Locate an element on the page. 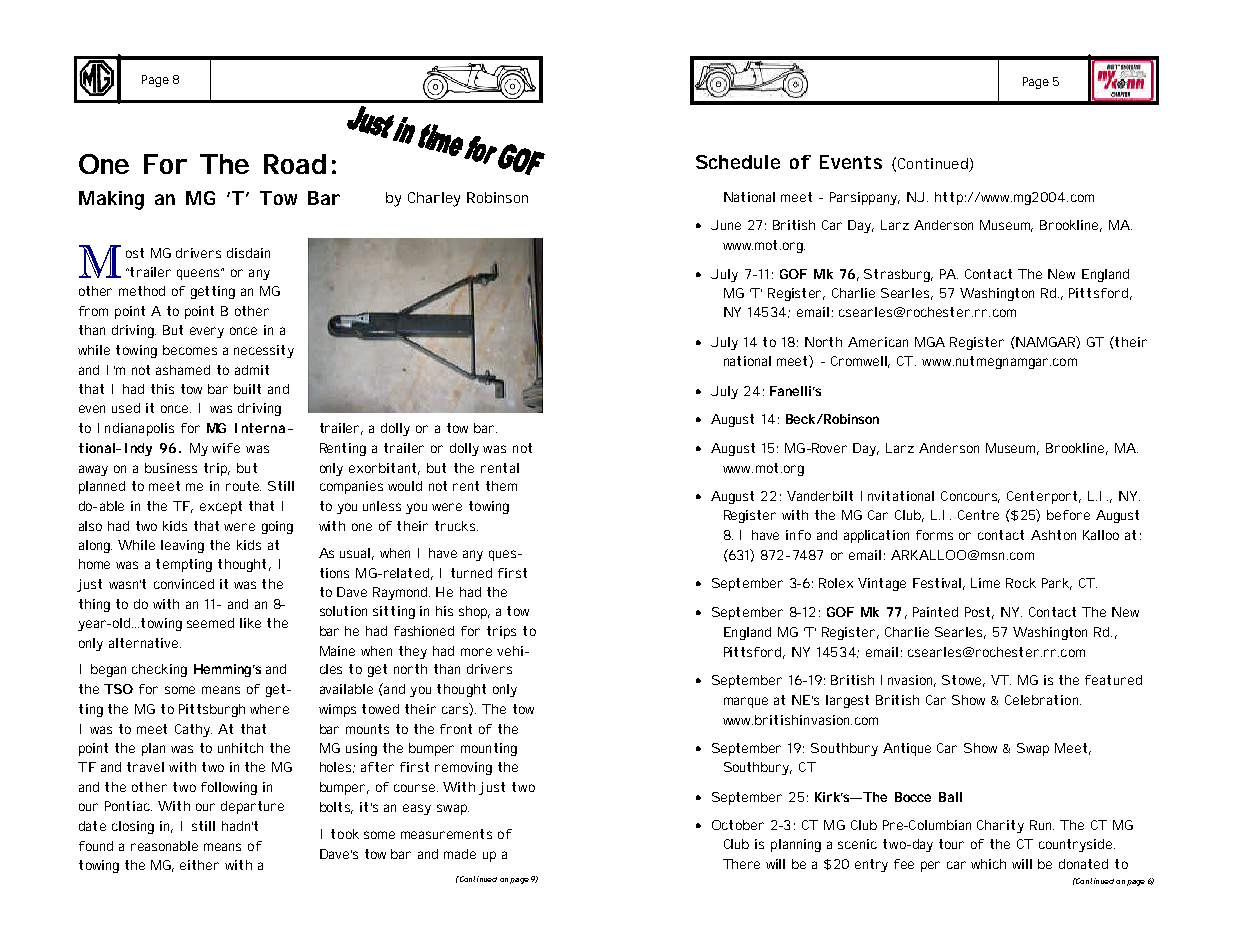 The width and height of the image is (1233, 952). marque is located at coordinates (746, 702).
